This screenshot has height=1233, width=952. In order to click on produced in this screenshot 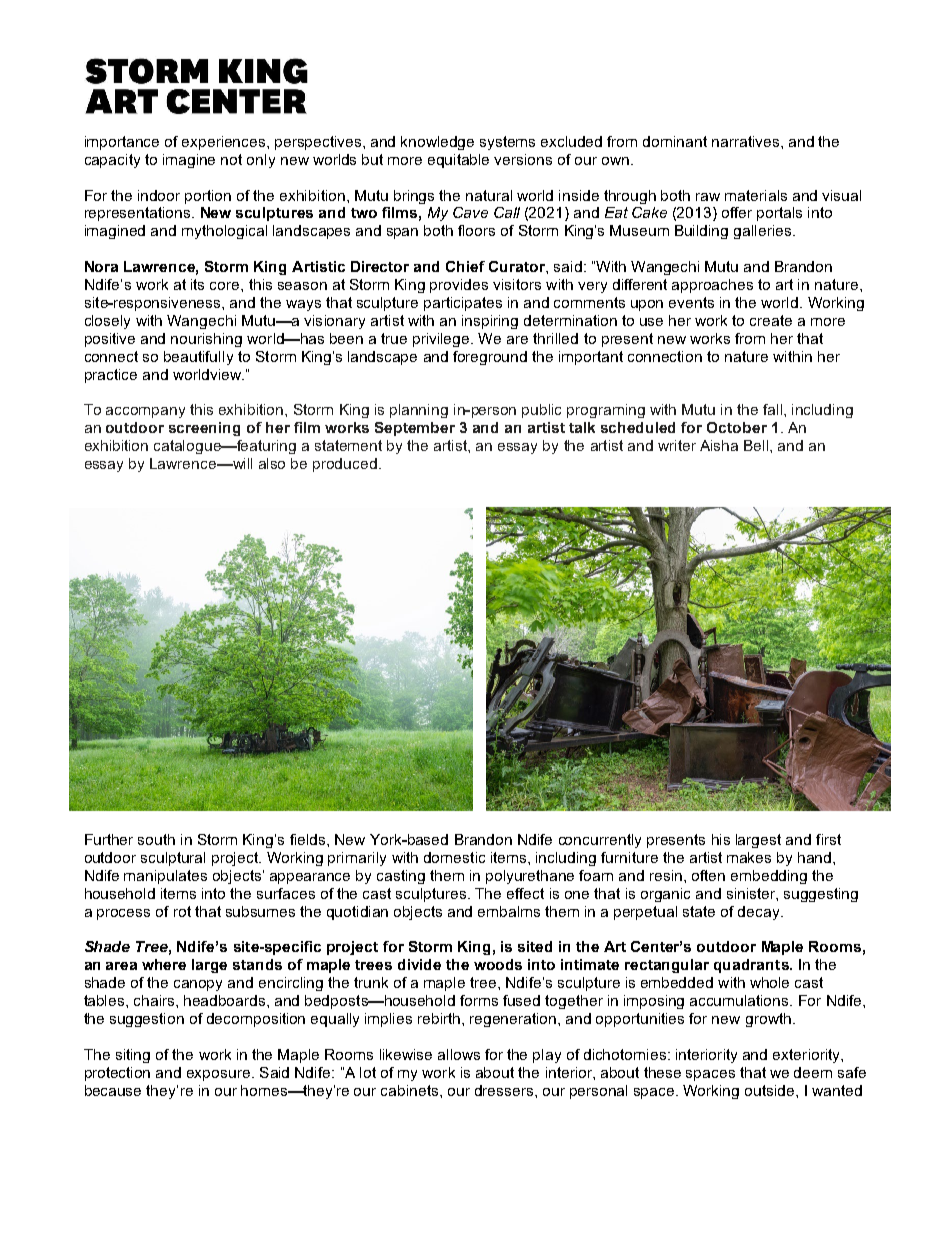, I will do `click(345, 465)`.
